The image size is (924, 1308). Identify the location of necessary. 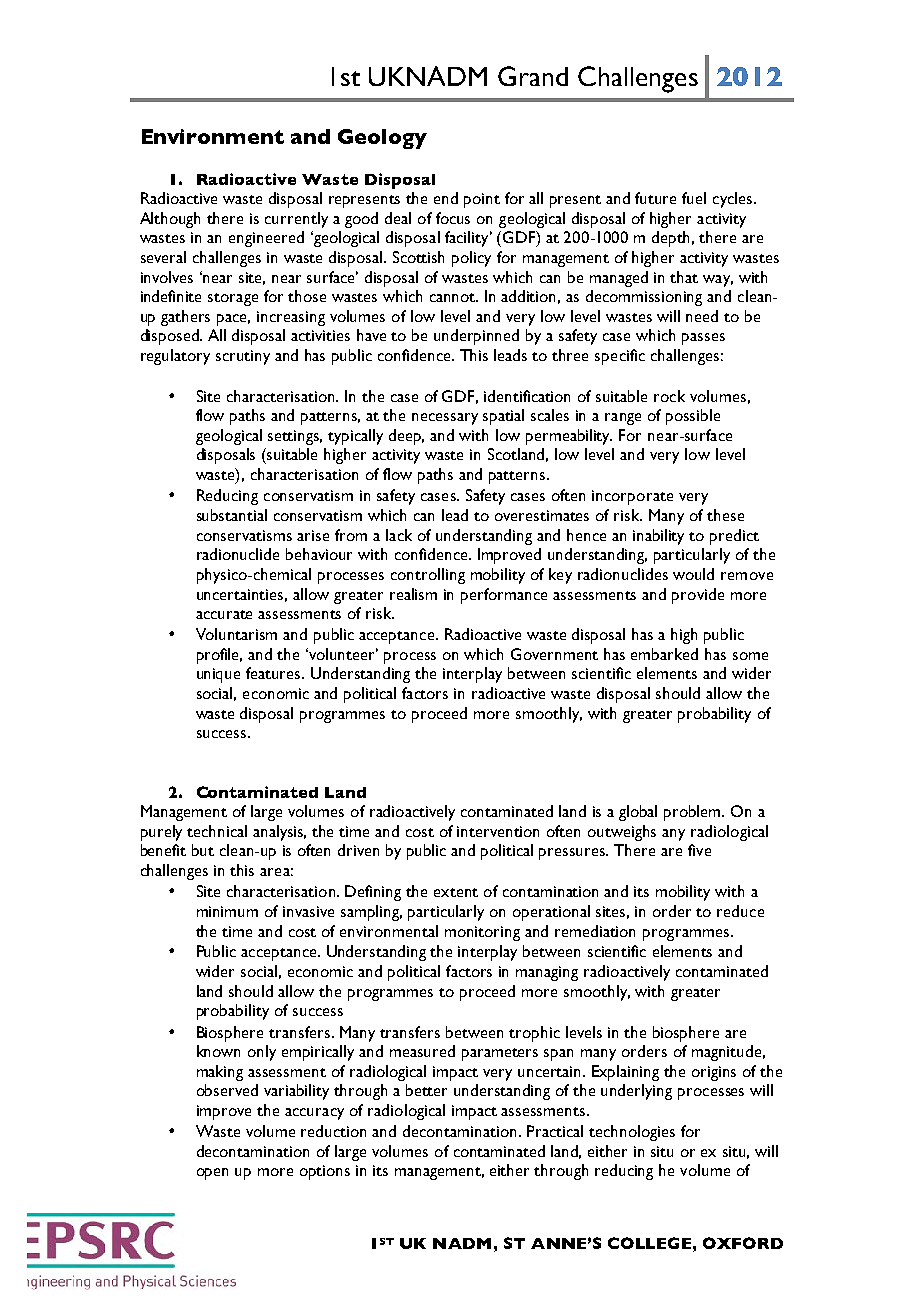
(445, 419).
